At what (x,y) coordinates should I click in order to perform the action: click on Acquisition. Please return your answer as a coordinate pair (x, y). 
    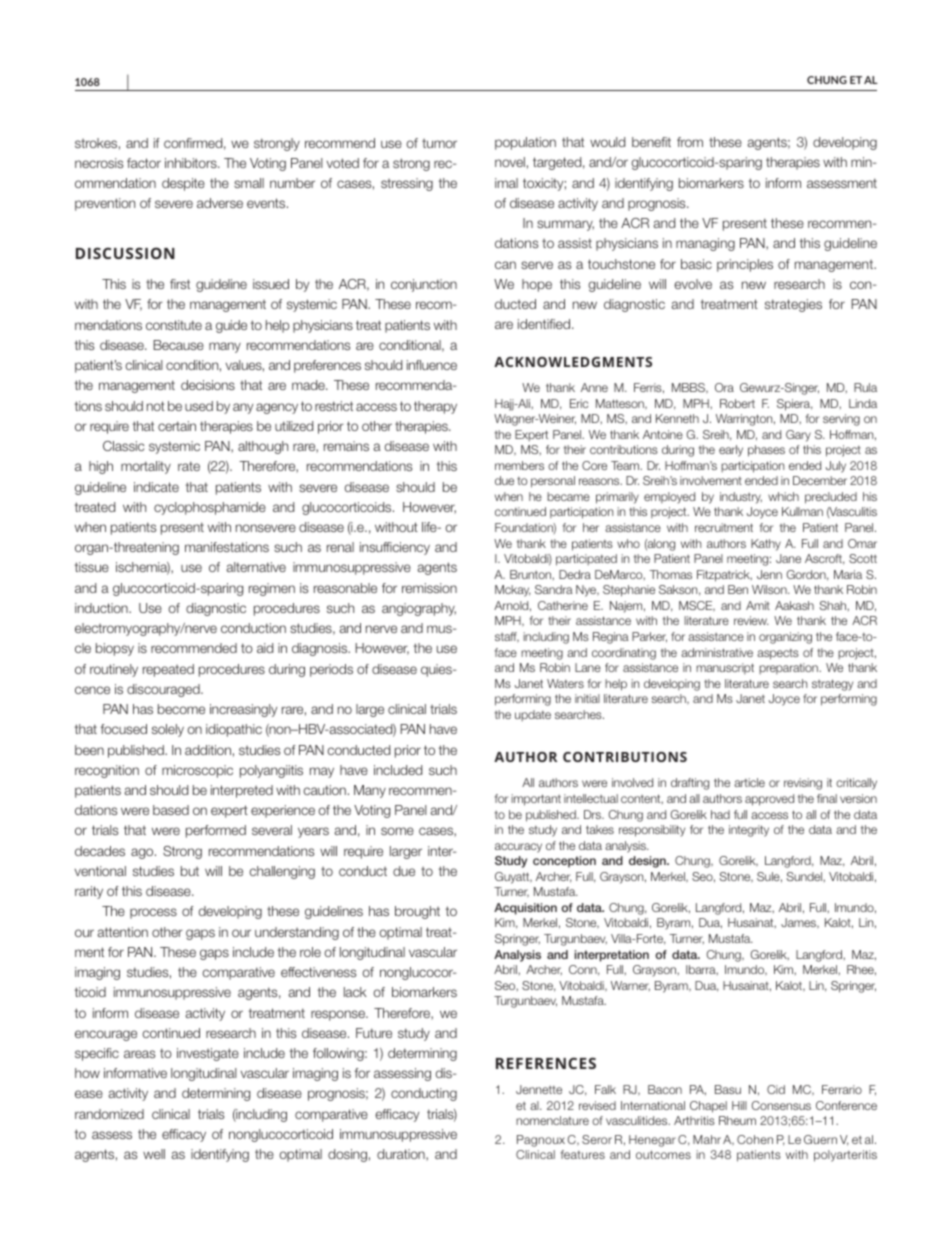
    Looking at the image, I should click on (525, 909).
